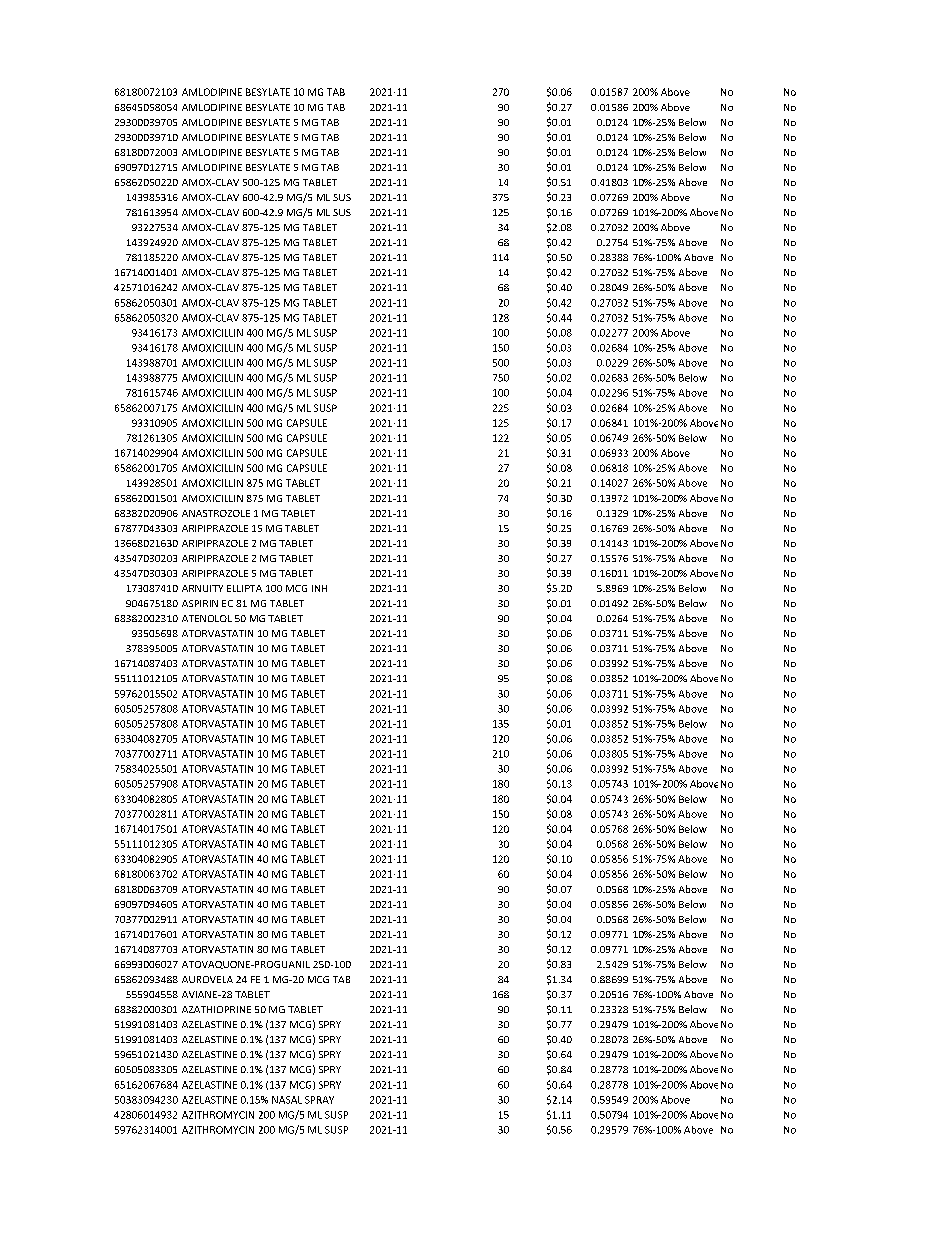 This screenshot has height=1233, width=952. I want to click on AZATHIOPRINE, so click(216, 1009).
